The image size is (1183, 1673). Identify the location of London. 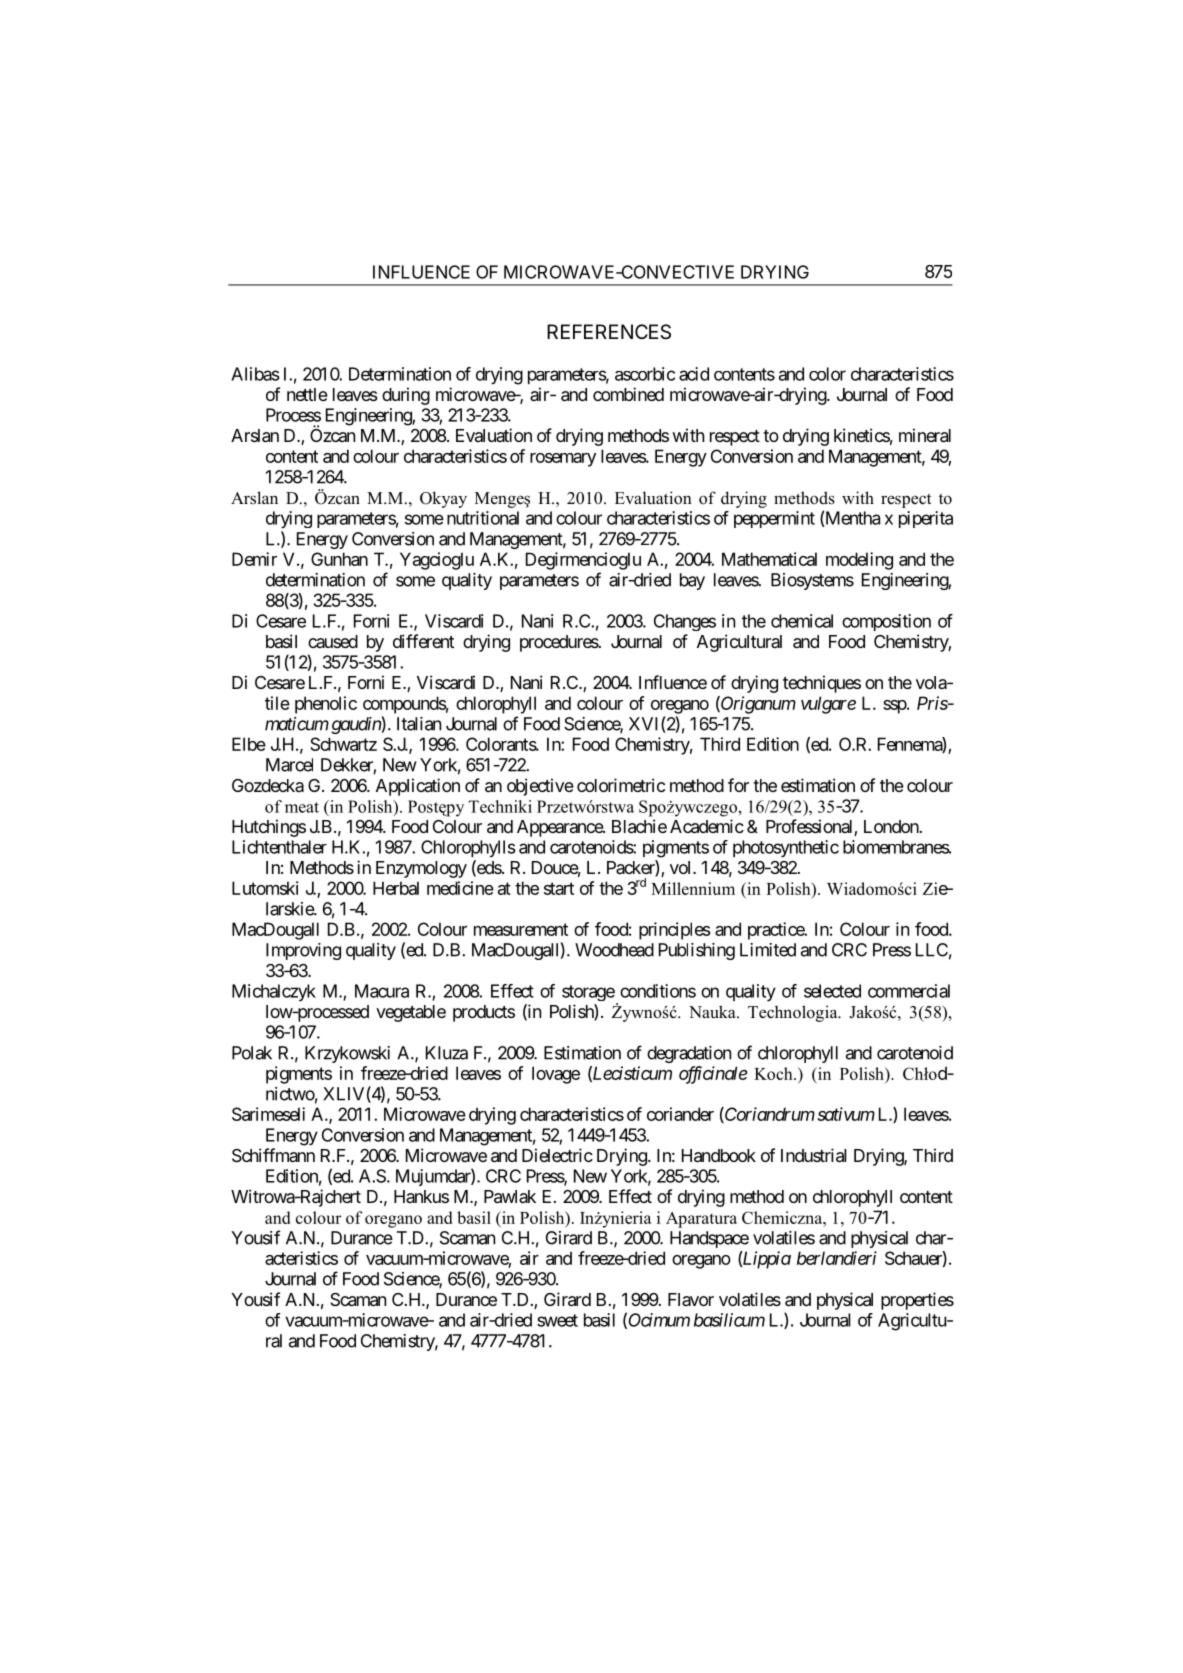
(891, 826).
